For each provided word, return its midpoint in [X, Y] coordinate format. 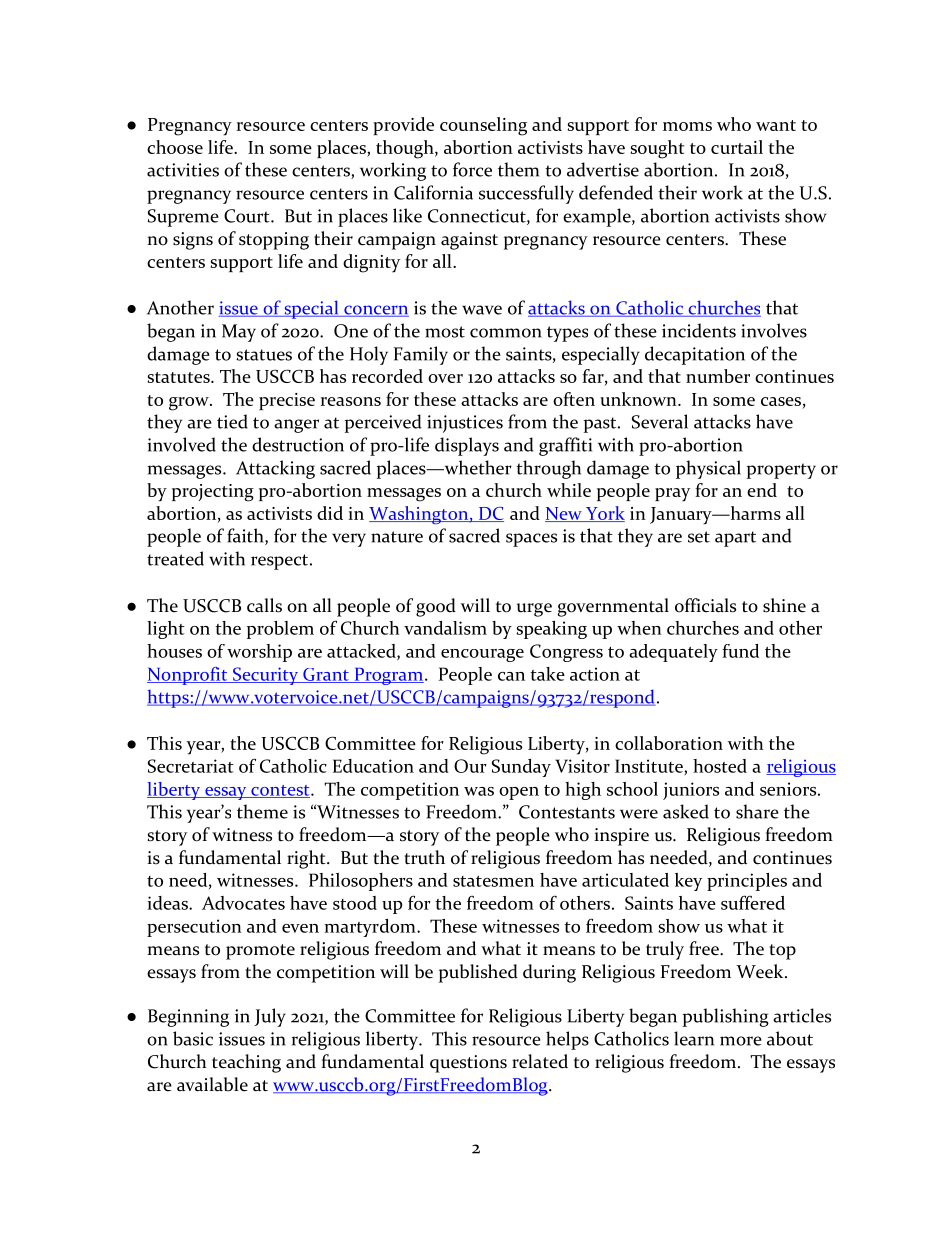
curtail [737, 147]
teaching [246, 1063]
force [472, 169]
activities [183, 170]
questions [468, 1064]
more [741, 1041]
